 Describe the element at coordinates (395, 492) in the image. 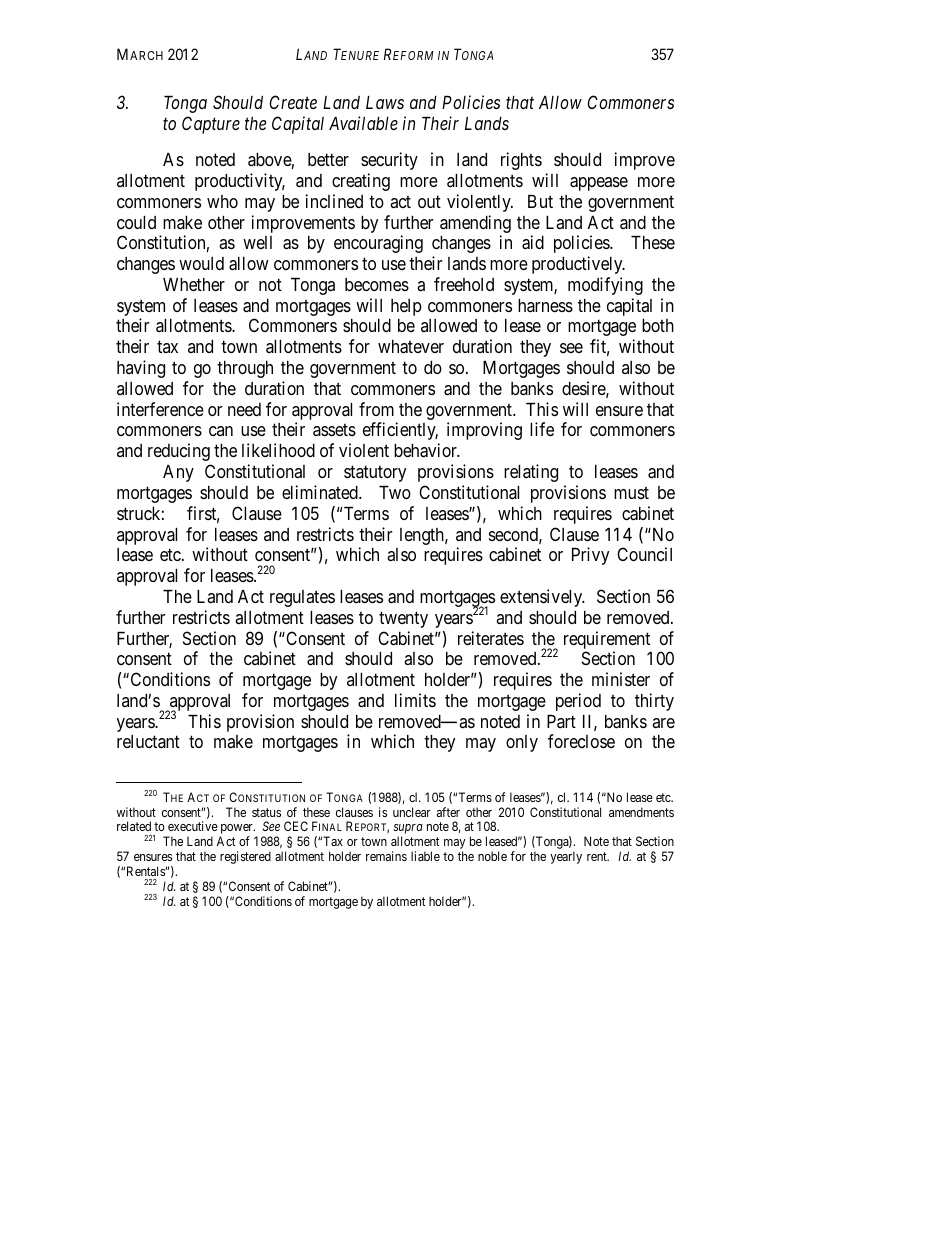

I see `Two` at that location.
